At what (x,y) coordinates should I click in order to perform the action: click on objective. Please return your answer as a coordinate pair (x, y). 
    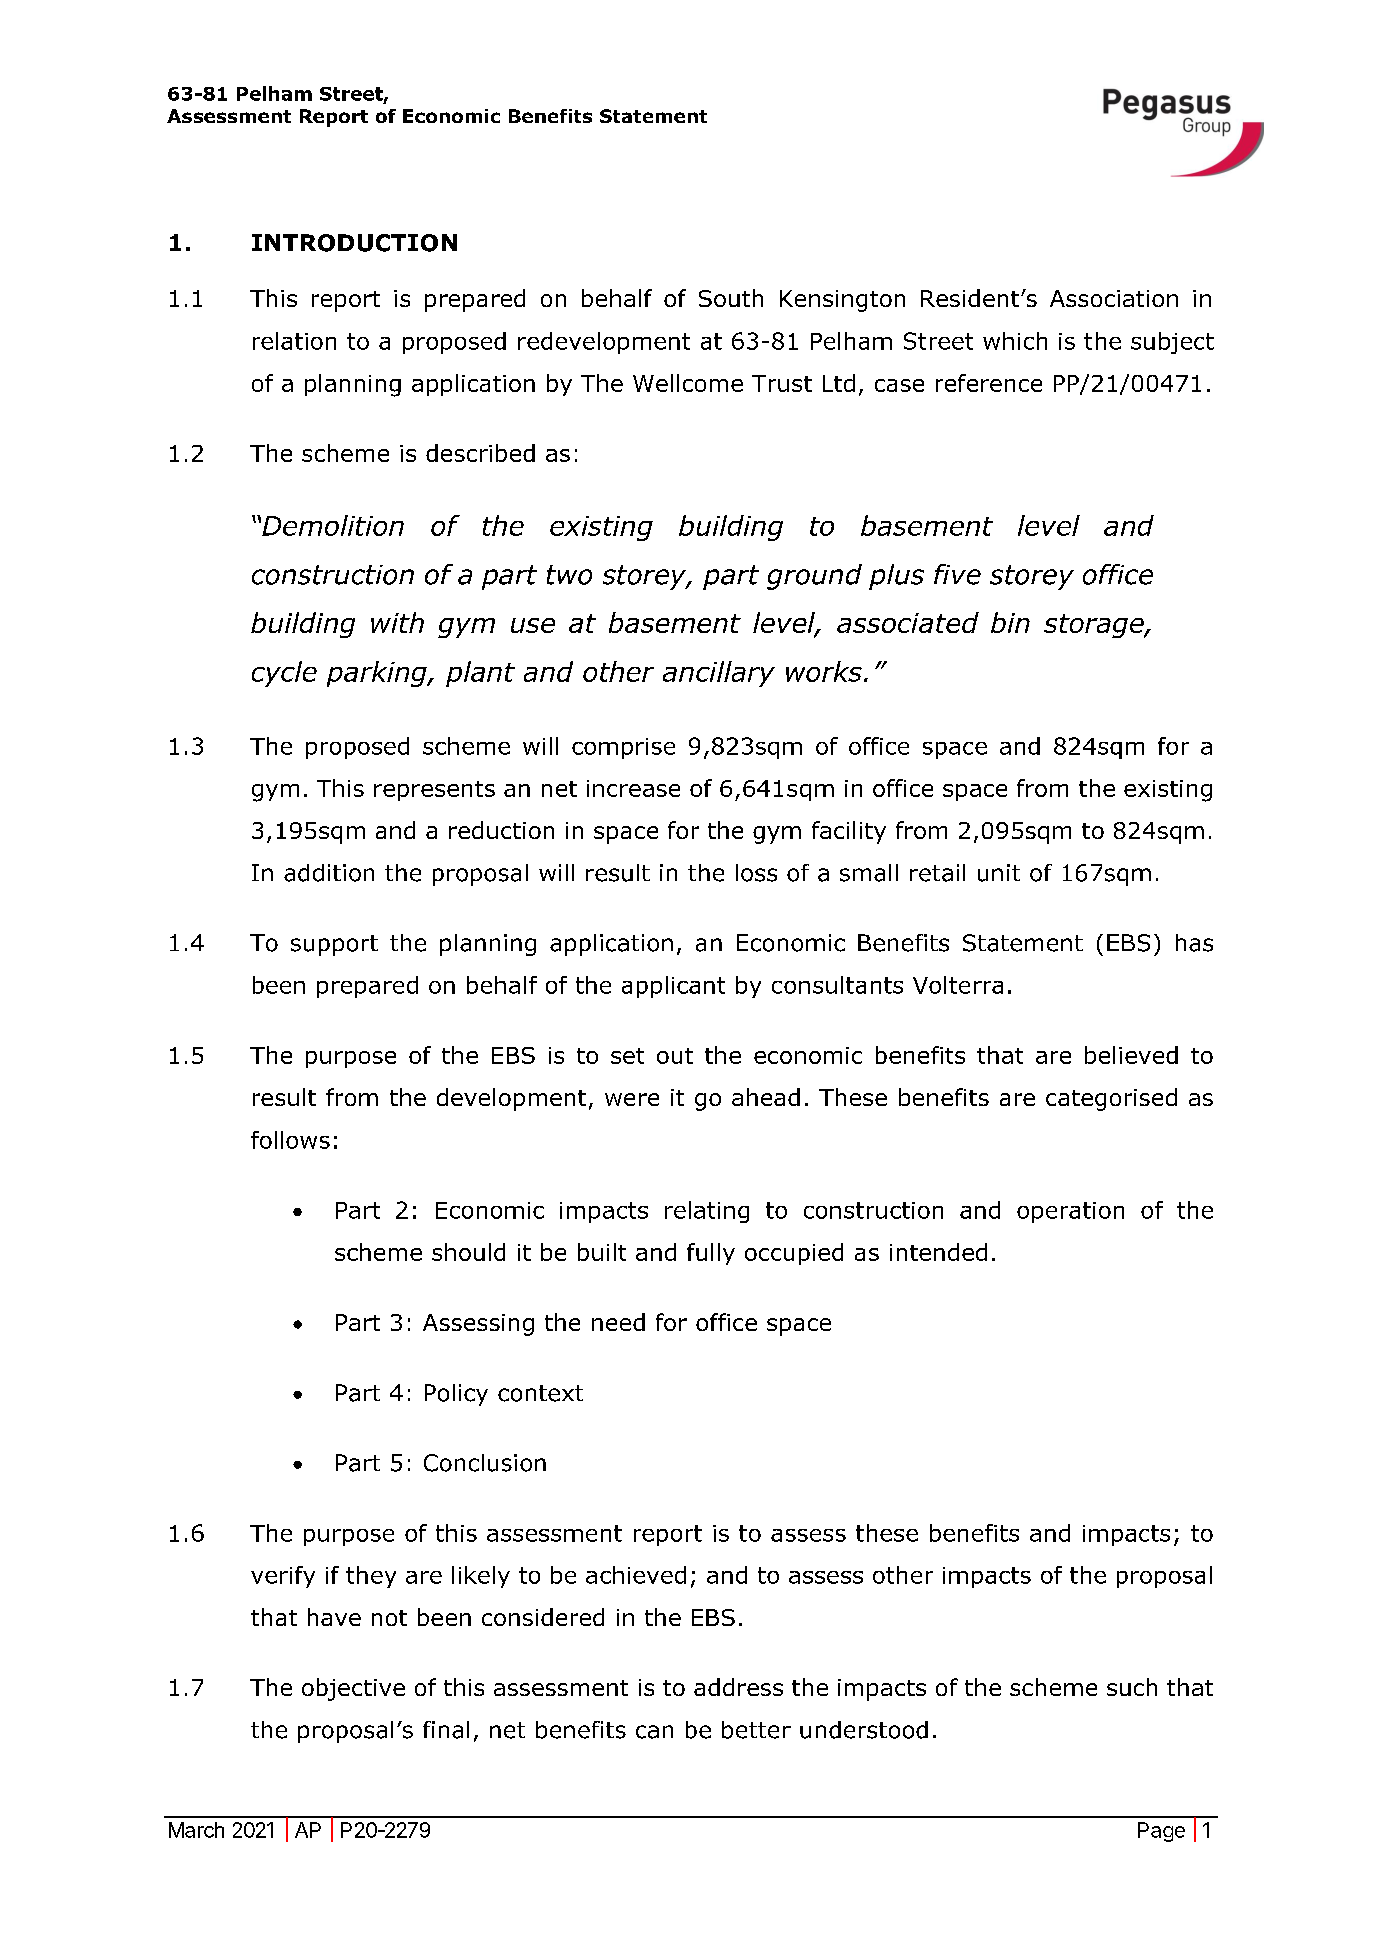
    Looking at the image, I should click on (353, 1689).
